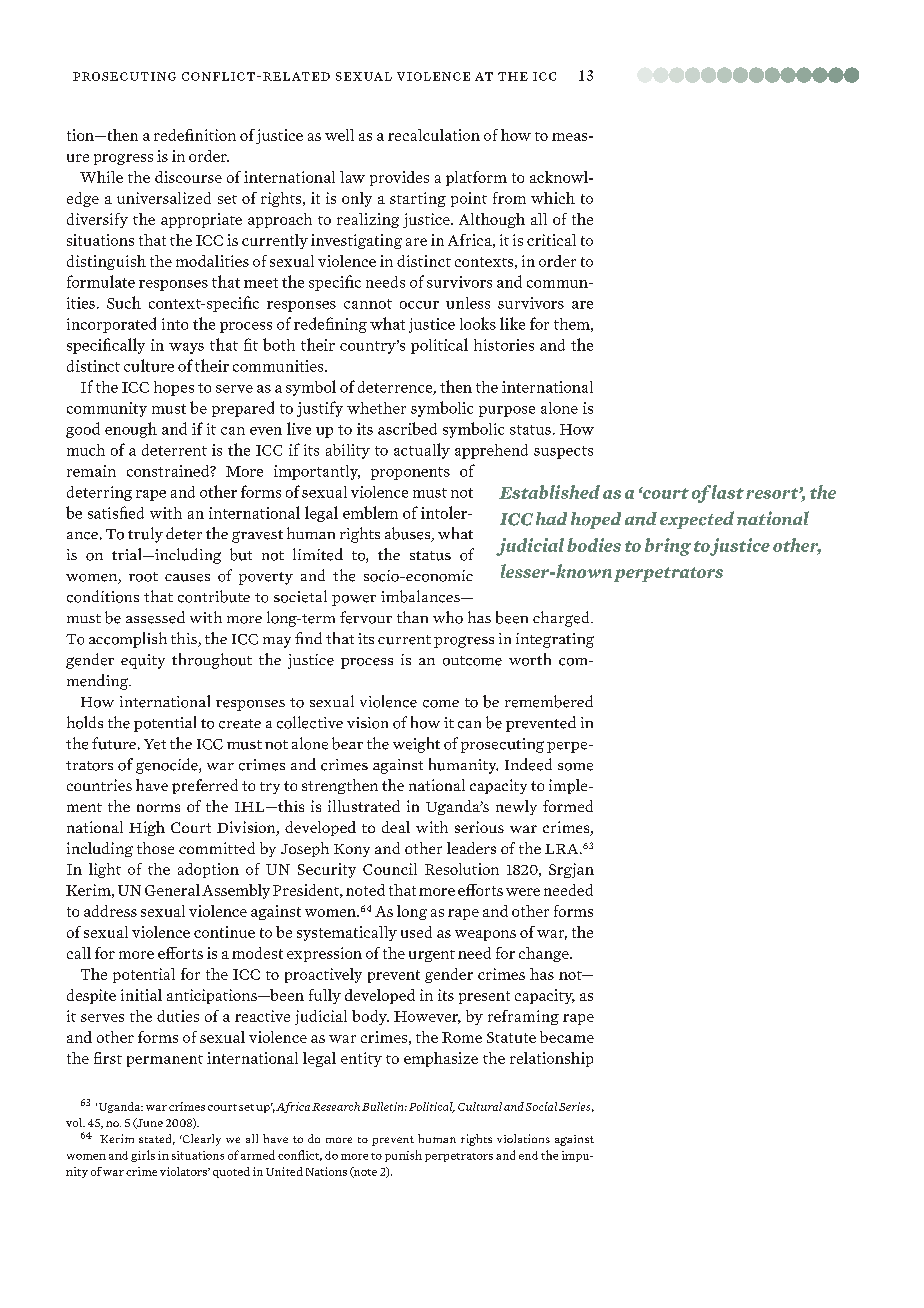  What do you see at coordinates (553, 198) in the screenshot?
I see `which` at bounding box center [553, 198].
